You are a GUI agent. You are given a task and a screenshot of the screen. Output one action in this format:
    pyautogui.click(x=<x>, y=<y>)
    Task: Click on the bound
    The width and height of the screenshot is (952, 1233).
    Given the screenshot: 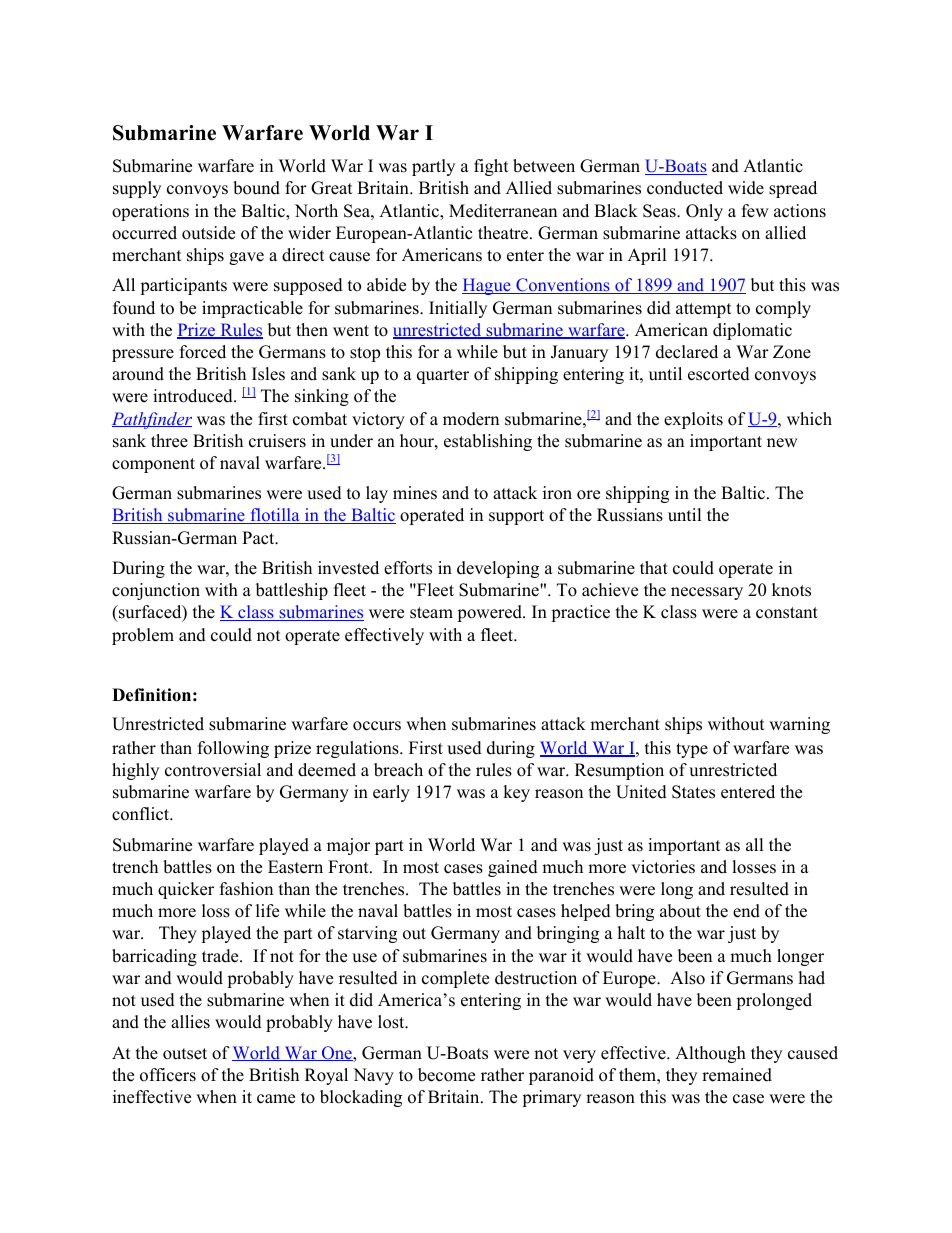 What is the action you would take?
    pyautogui.click(x=256, y=188)
